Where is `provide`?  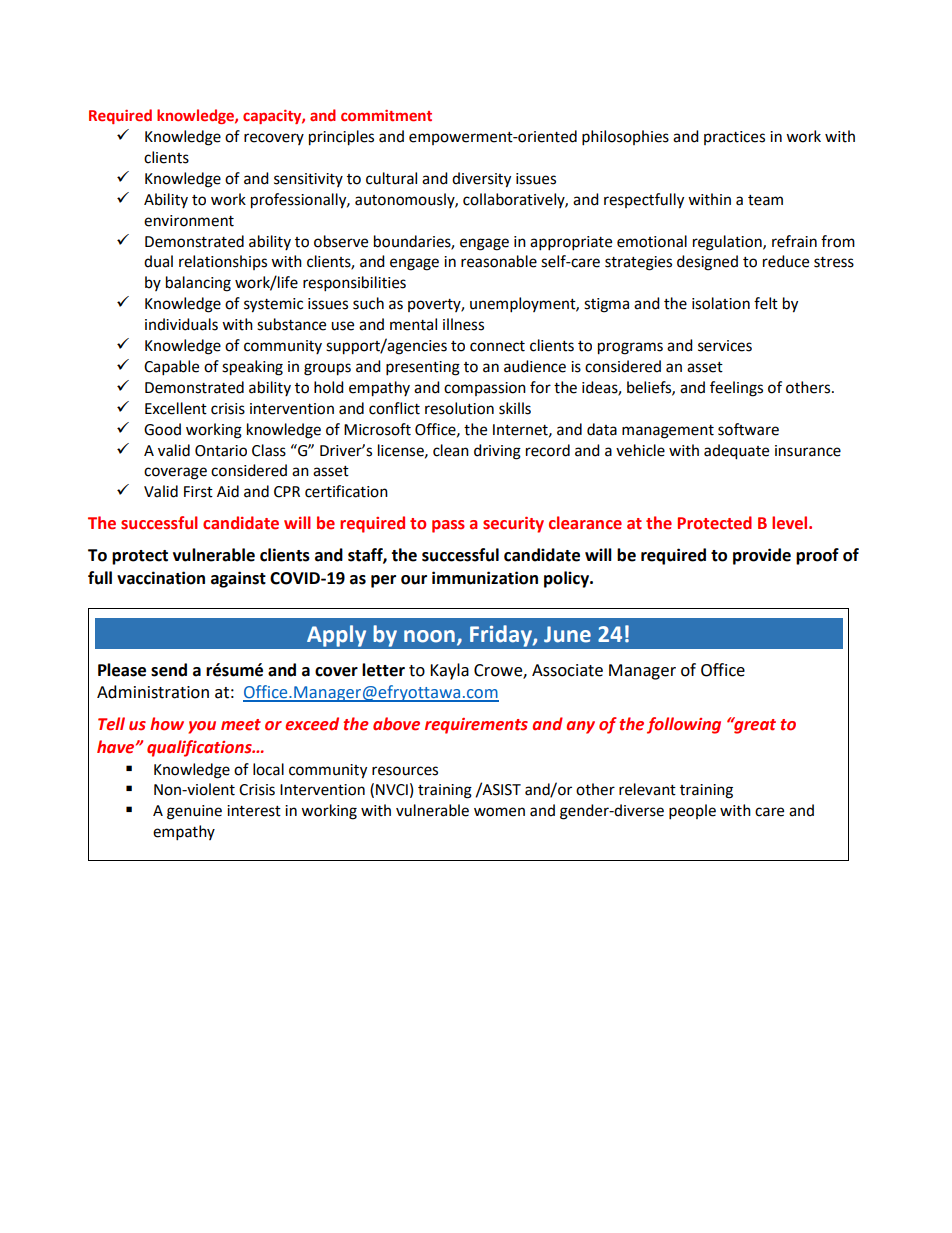
provide is located at coordinates (762, 556).
